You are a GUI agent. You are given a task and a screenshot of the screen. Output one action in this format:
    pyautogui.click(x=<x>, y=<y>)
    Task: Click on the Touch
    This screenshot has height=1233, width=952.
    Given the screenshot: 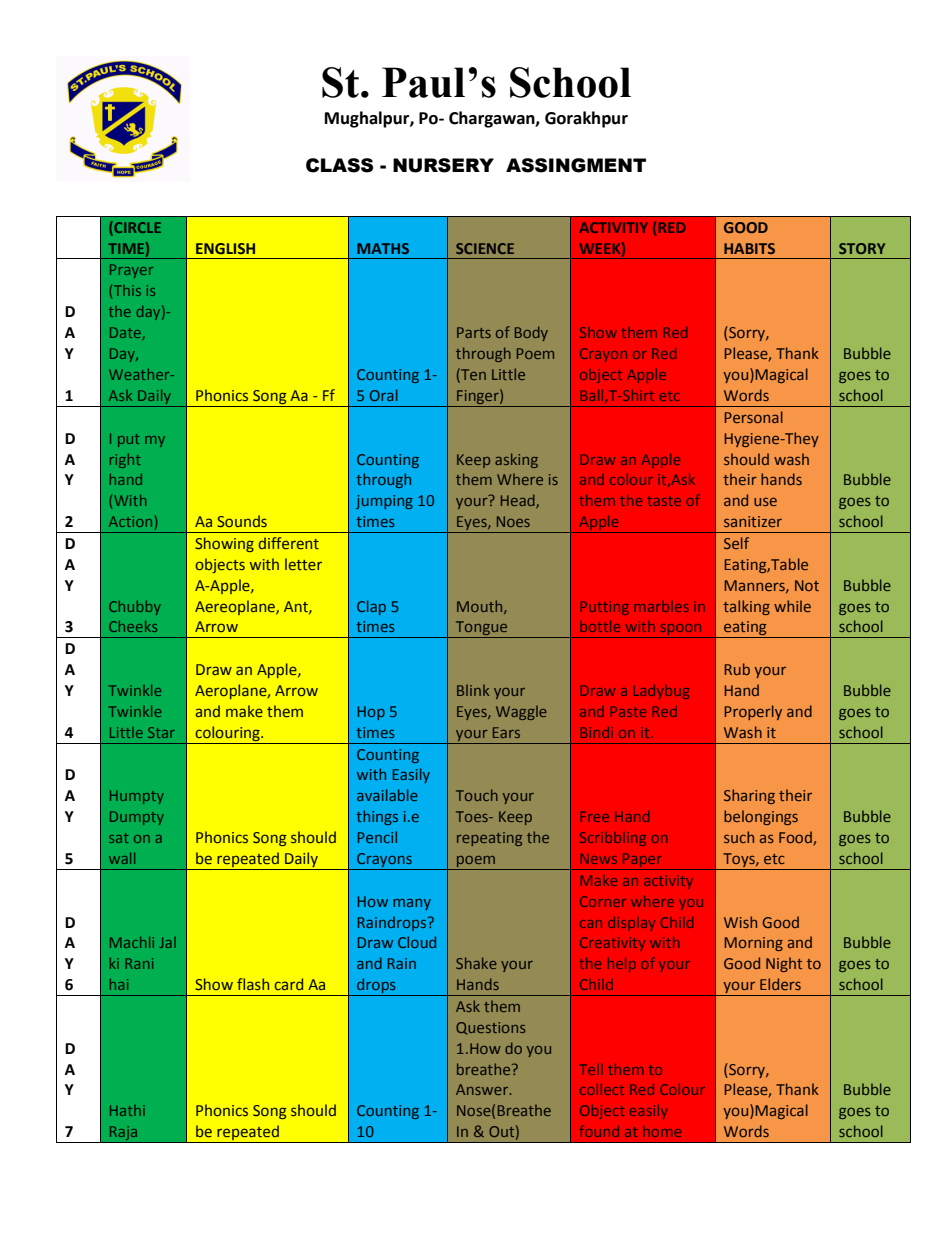 What is the action you would take?
    pyautogui.click(x=477, y=795)
